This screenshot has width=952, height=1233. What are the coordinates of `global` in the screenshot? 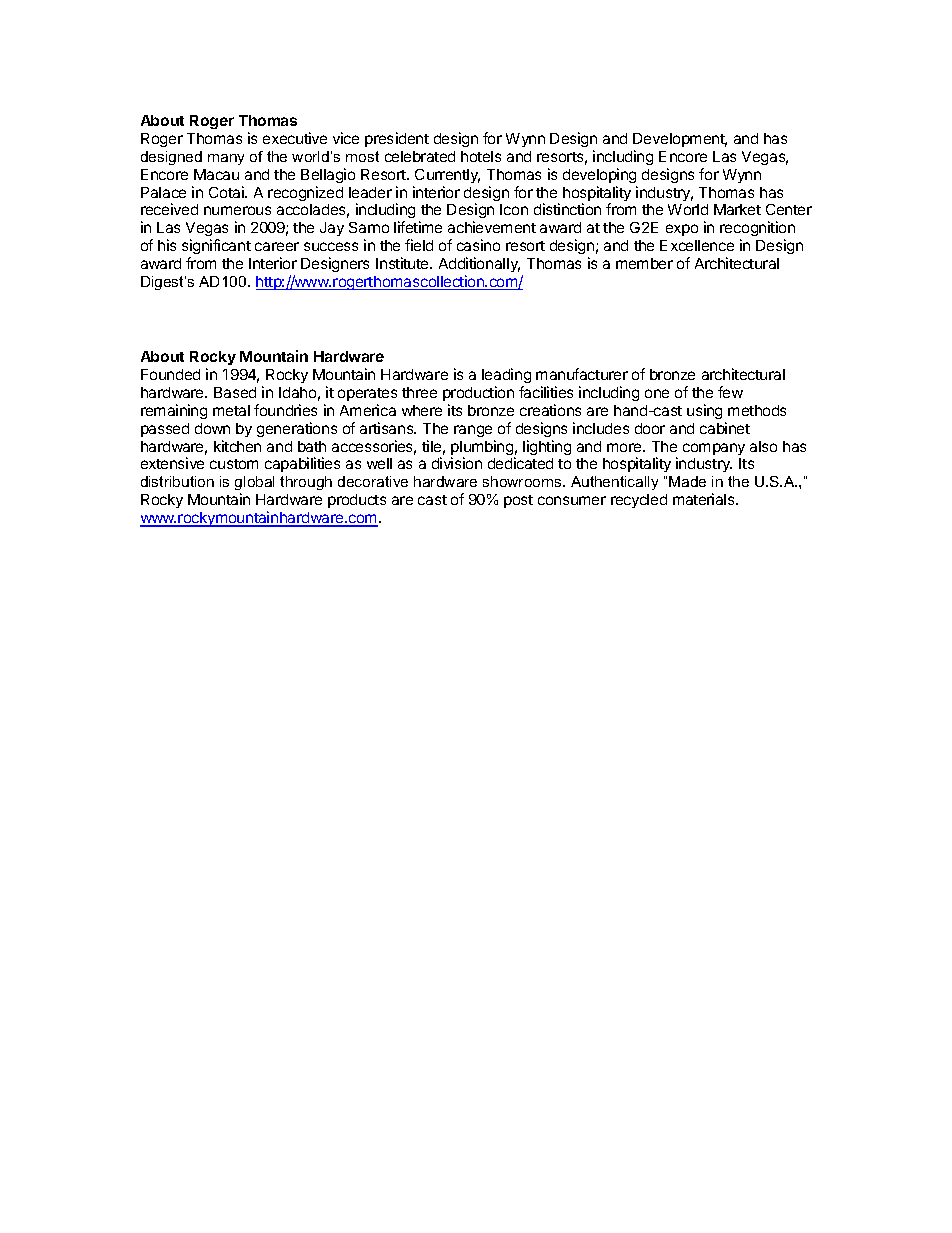 It's located at (254, 485).
